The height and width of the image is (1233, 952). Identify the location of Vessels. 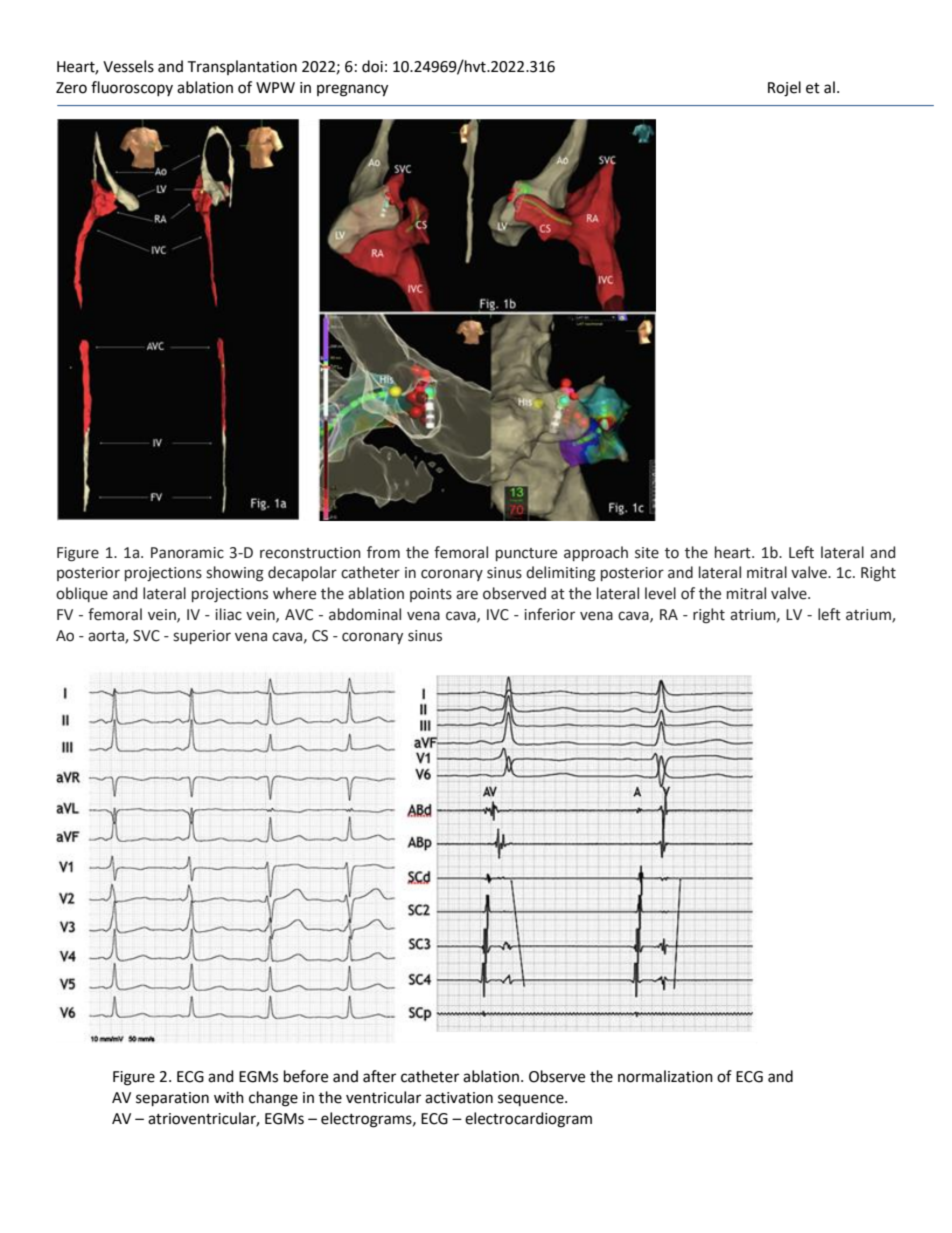
(128, 66).
